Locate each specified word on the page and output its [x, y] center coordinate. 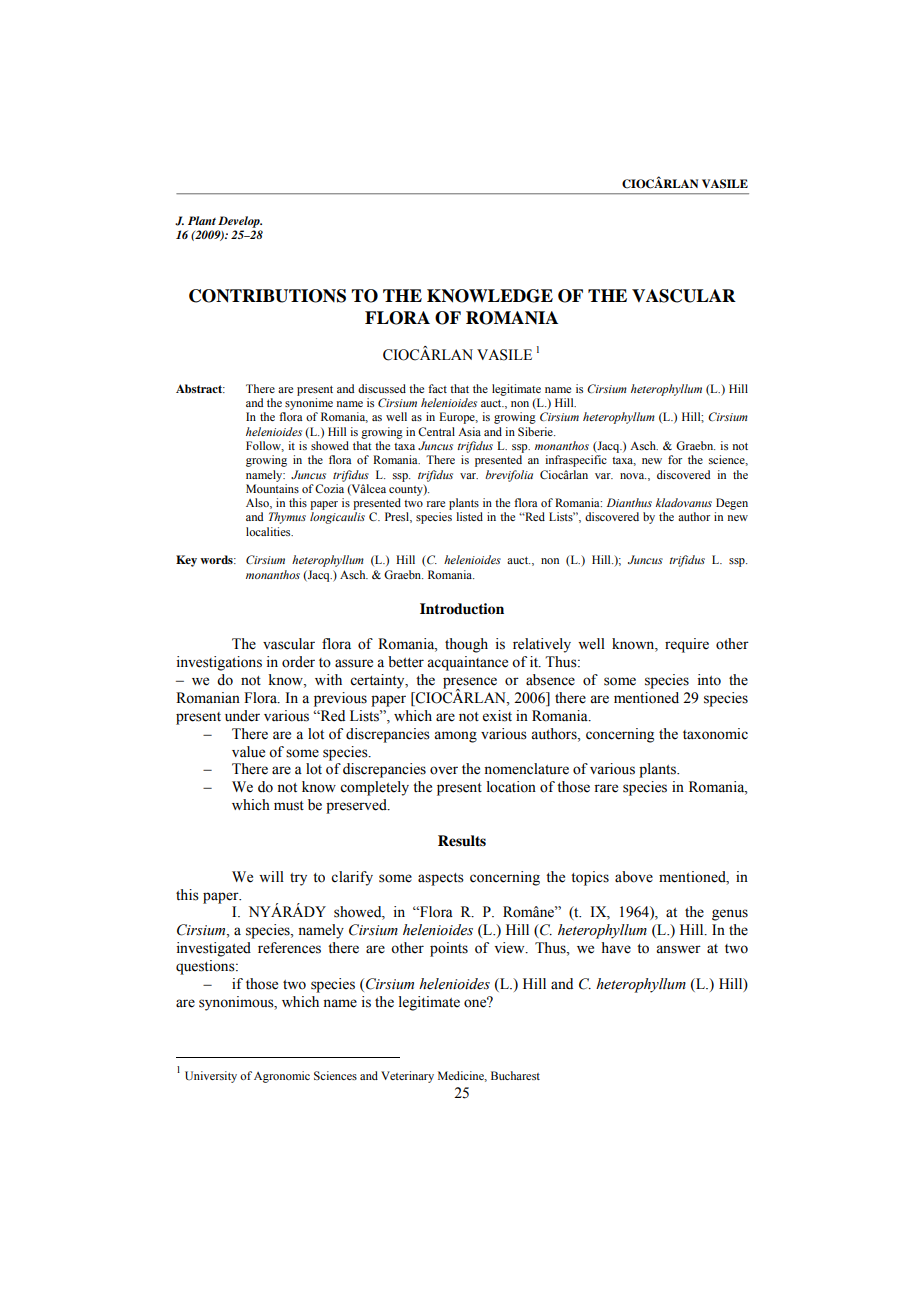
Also [258, 503]
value [248, 752]
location [511, 787]
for [675, 459]
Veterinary [407, 1077]
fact [437, 388]
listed [470, 516]
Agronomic [282, 1077]
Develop [240, 222]
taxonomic [715, 734]
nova [633, 476]
